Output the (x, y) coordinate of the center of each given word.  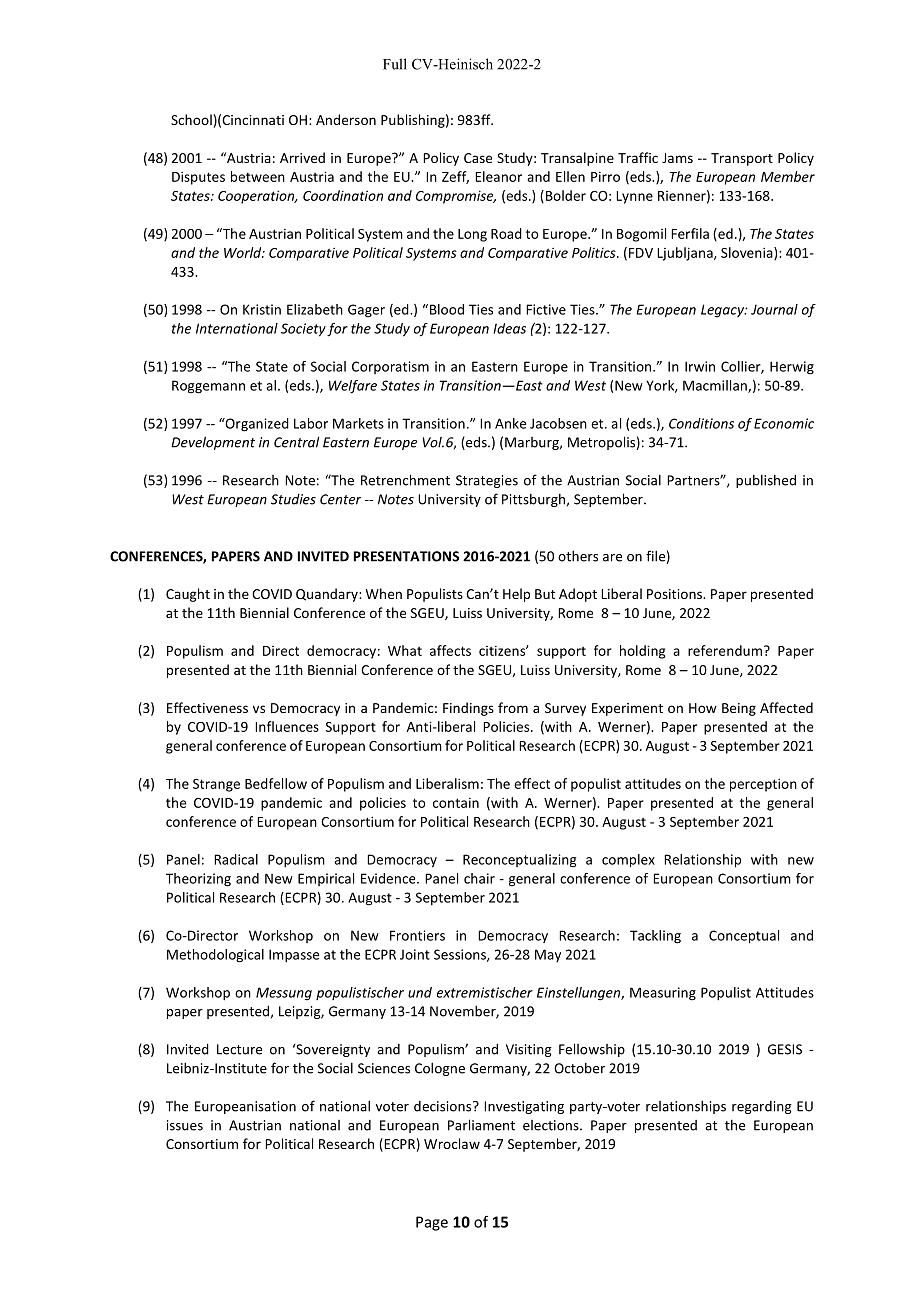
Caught (188, 595)
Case (478, 158)
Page (432, 1223)
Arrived (302, 157)
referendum (725, 650)
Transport (742, 159)
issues (185, 1125)
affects (450, 650)
